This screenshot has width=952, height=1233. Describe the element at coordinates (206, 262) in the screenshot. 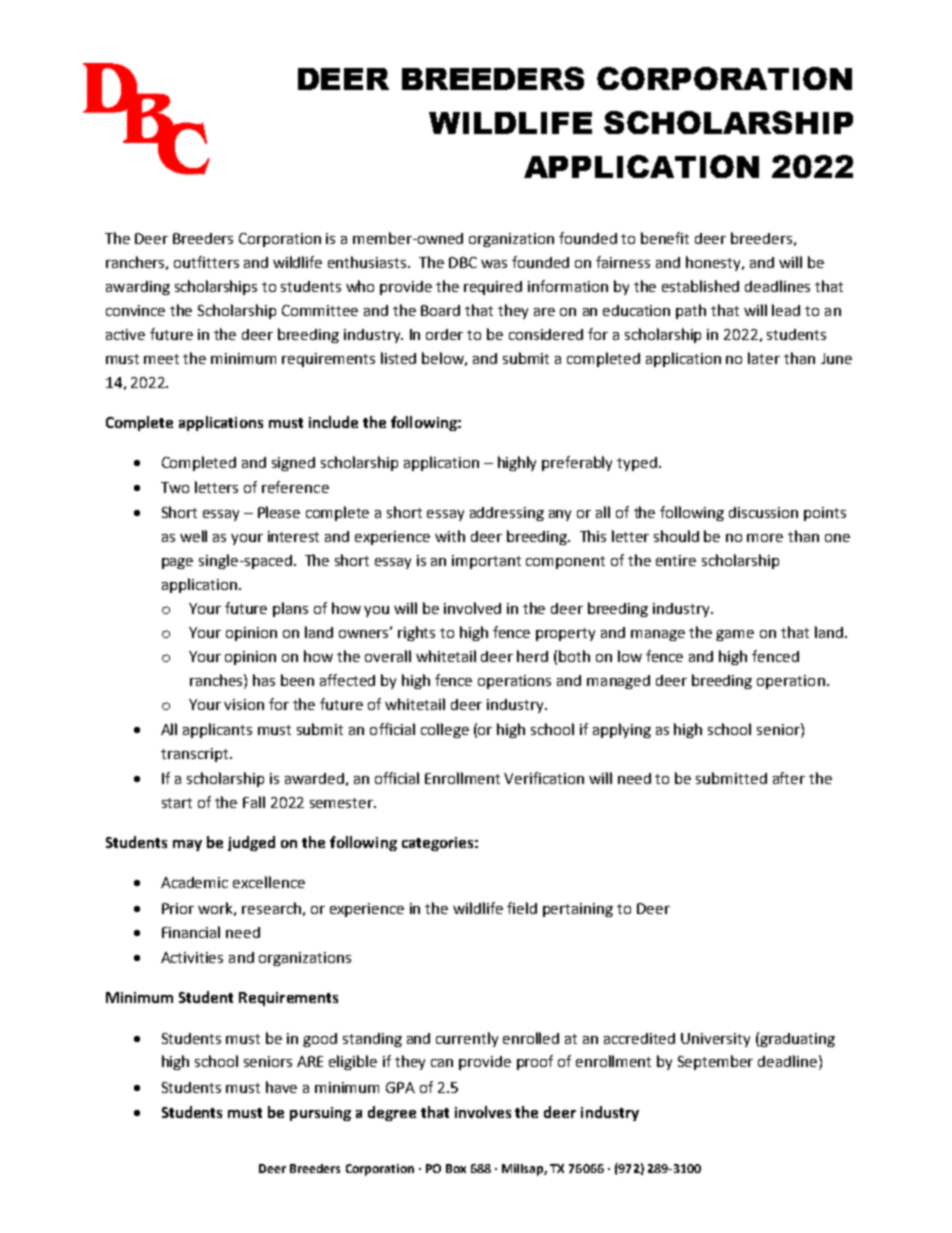

I see `outfitters` at that location.
